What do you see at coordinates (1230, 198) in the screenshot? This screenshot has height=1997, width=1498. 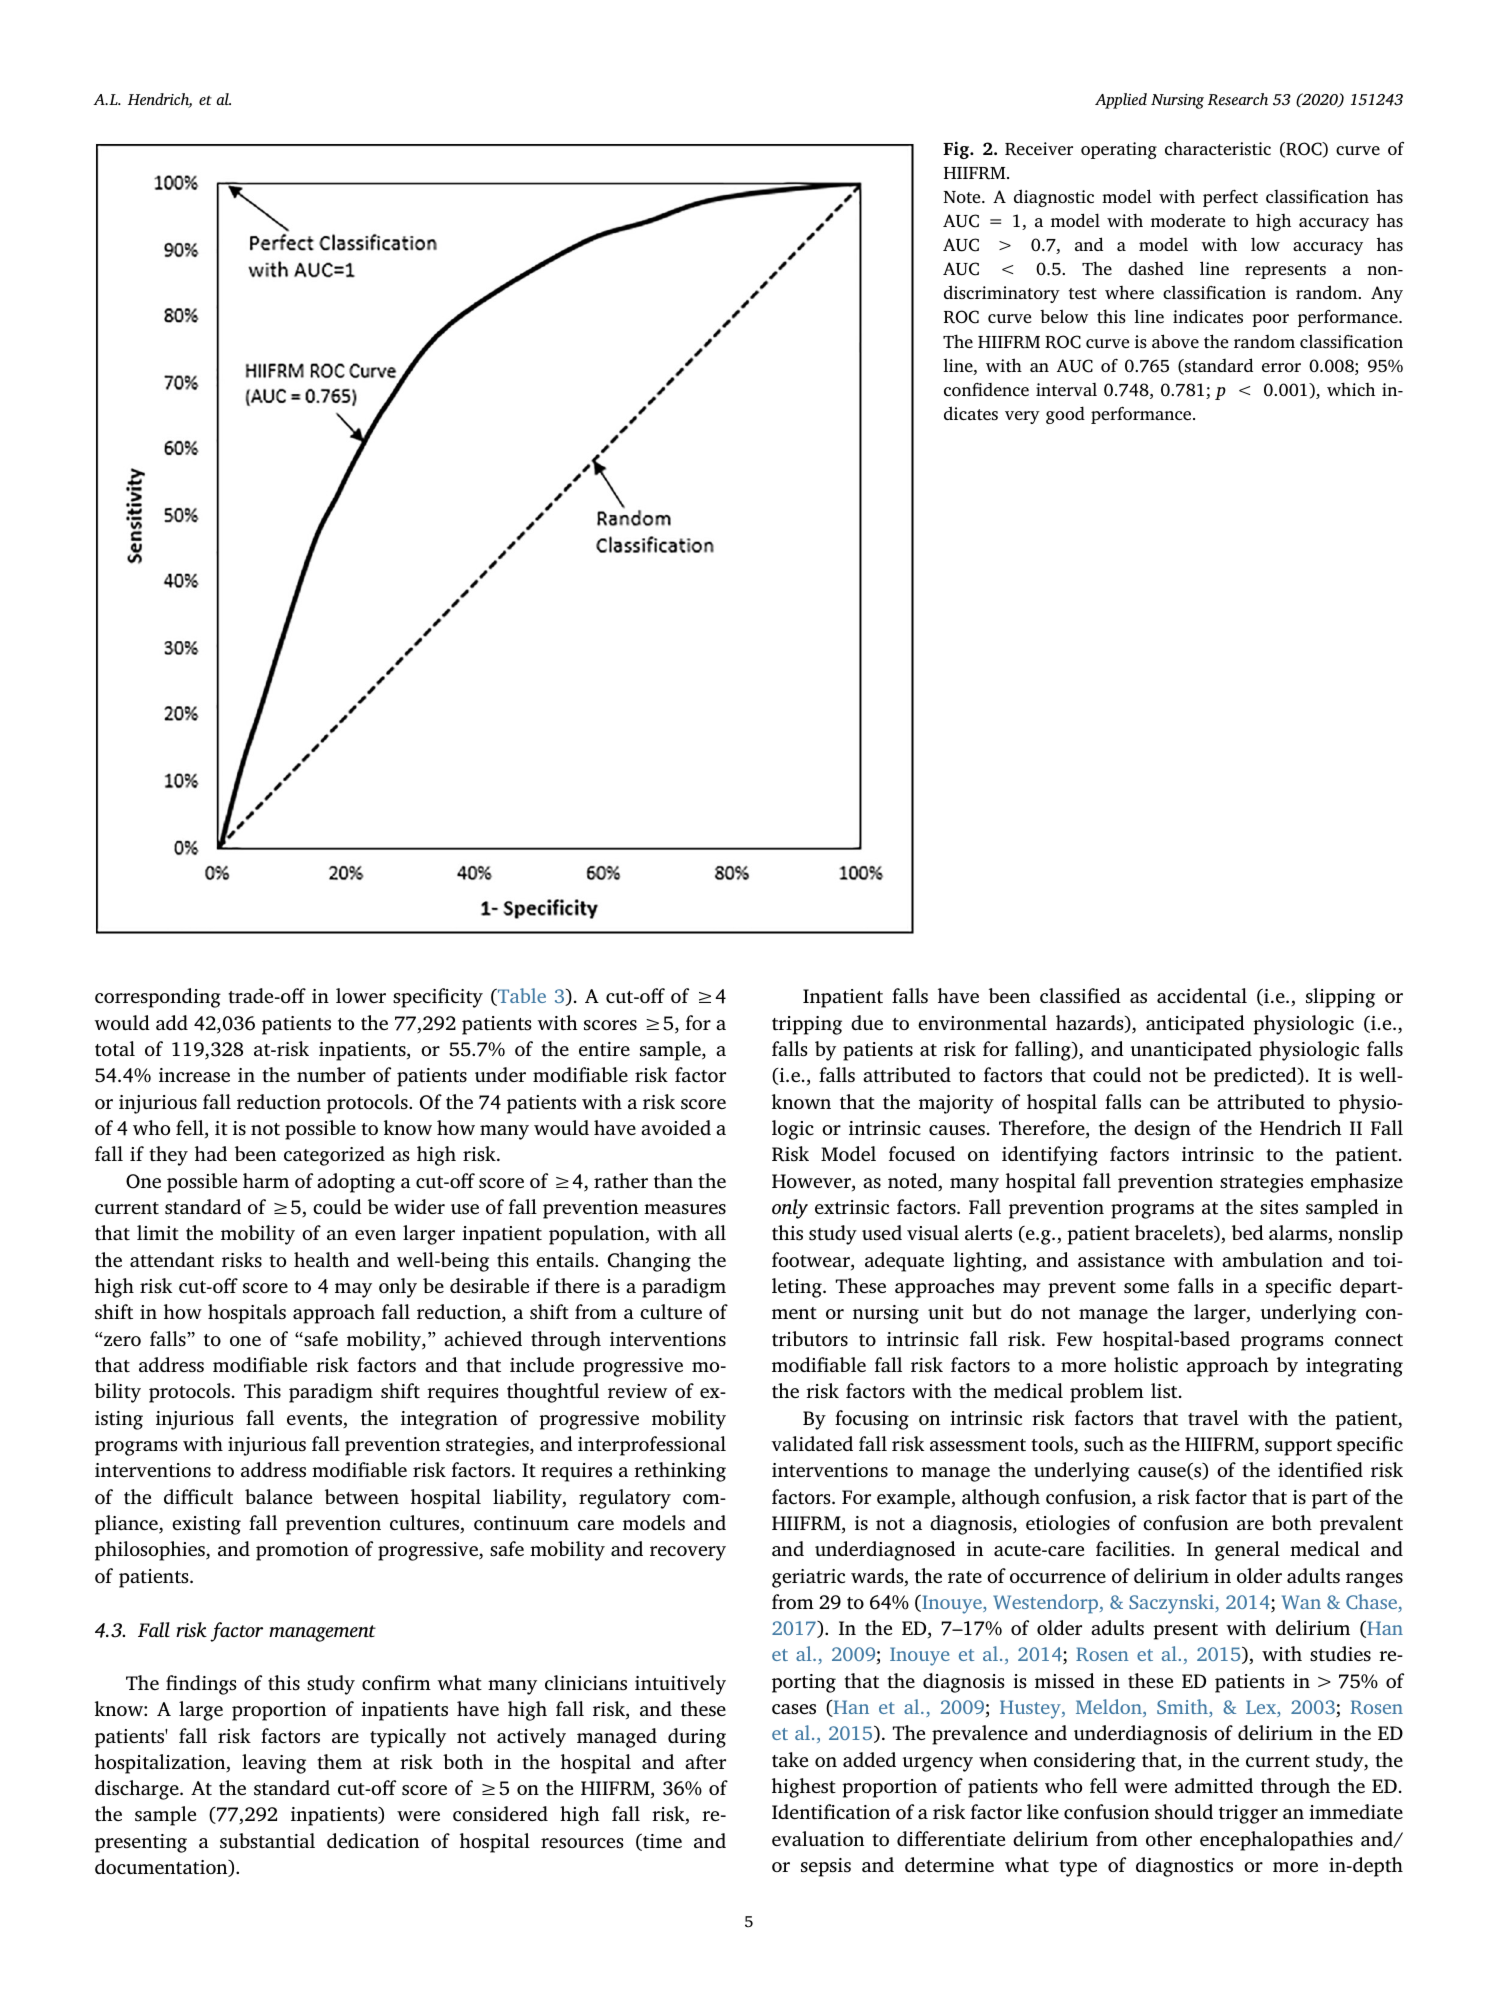 I see `perfect` at bounding box center [1230, 198].
